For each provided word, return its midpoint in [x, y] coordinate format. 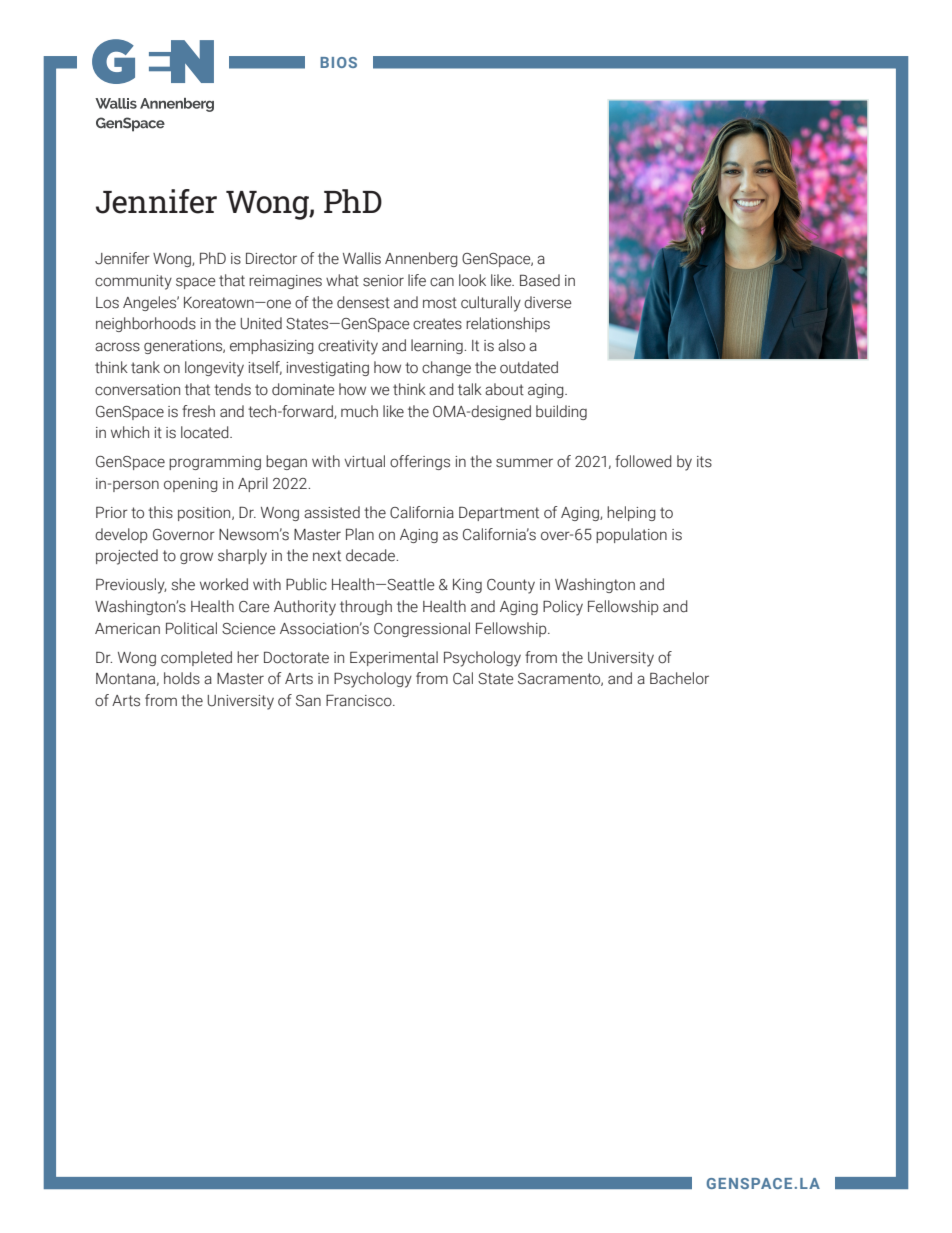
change [446, 368]
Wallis [362, 258]
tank [145, 367]
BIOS [338, 62]
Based [540, 280]
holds [182, 678]
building [561, 412]
